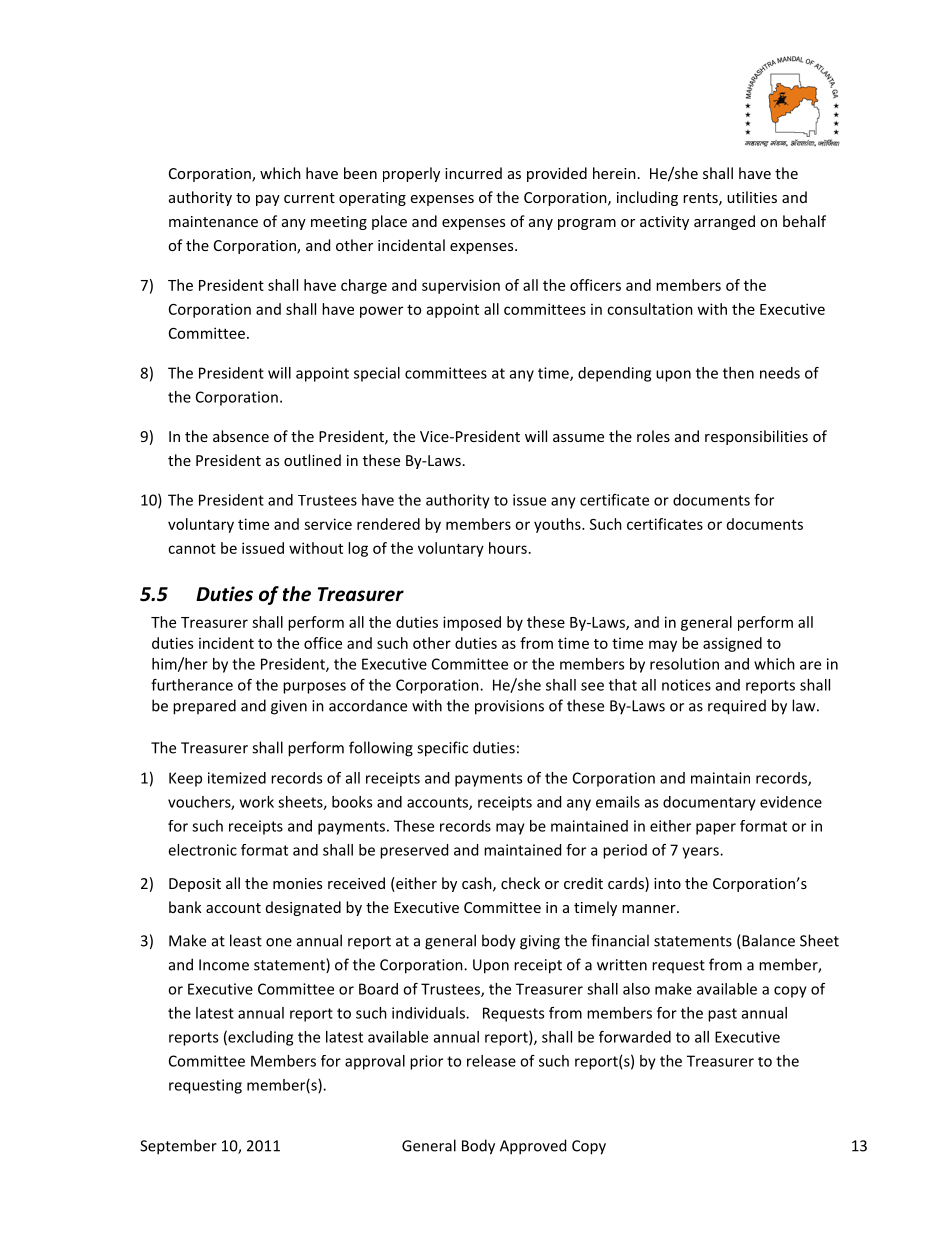 The width and height of the image is (952, 1233). What do you see at coordinates (442, 749) in the image?
I see `specific` at bounding box center [442, 749].
